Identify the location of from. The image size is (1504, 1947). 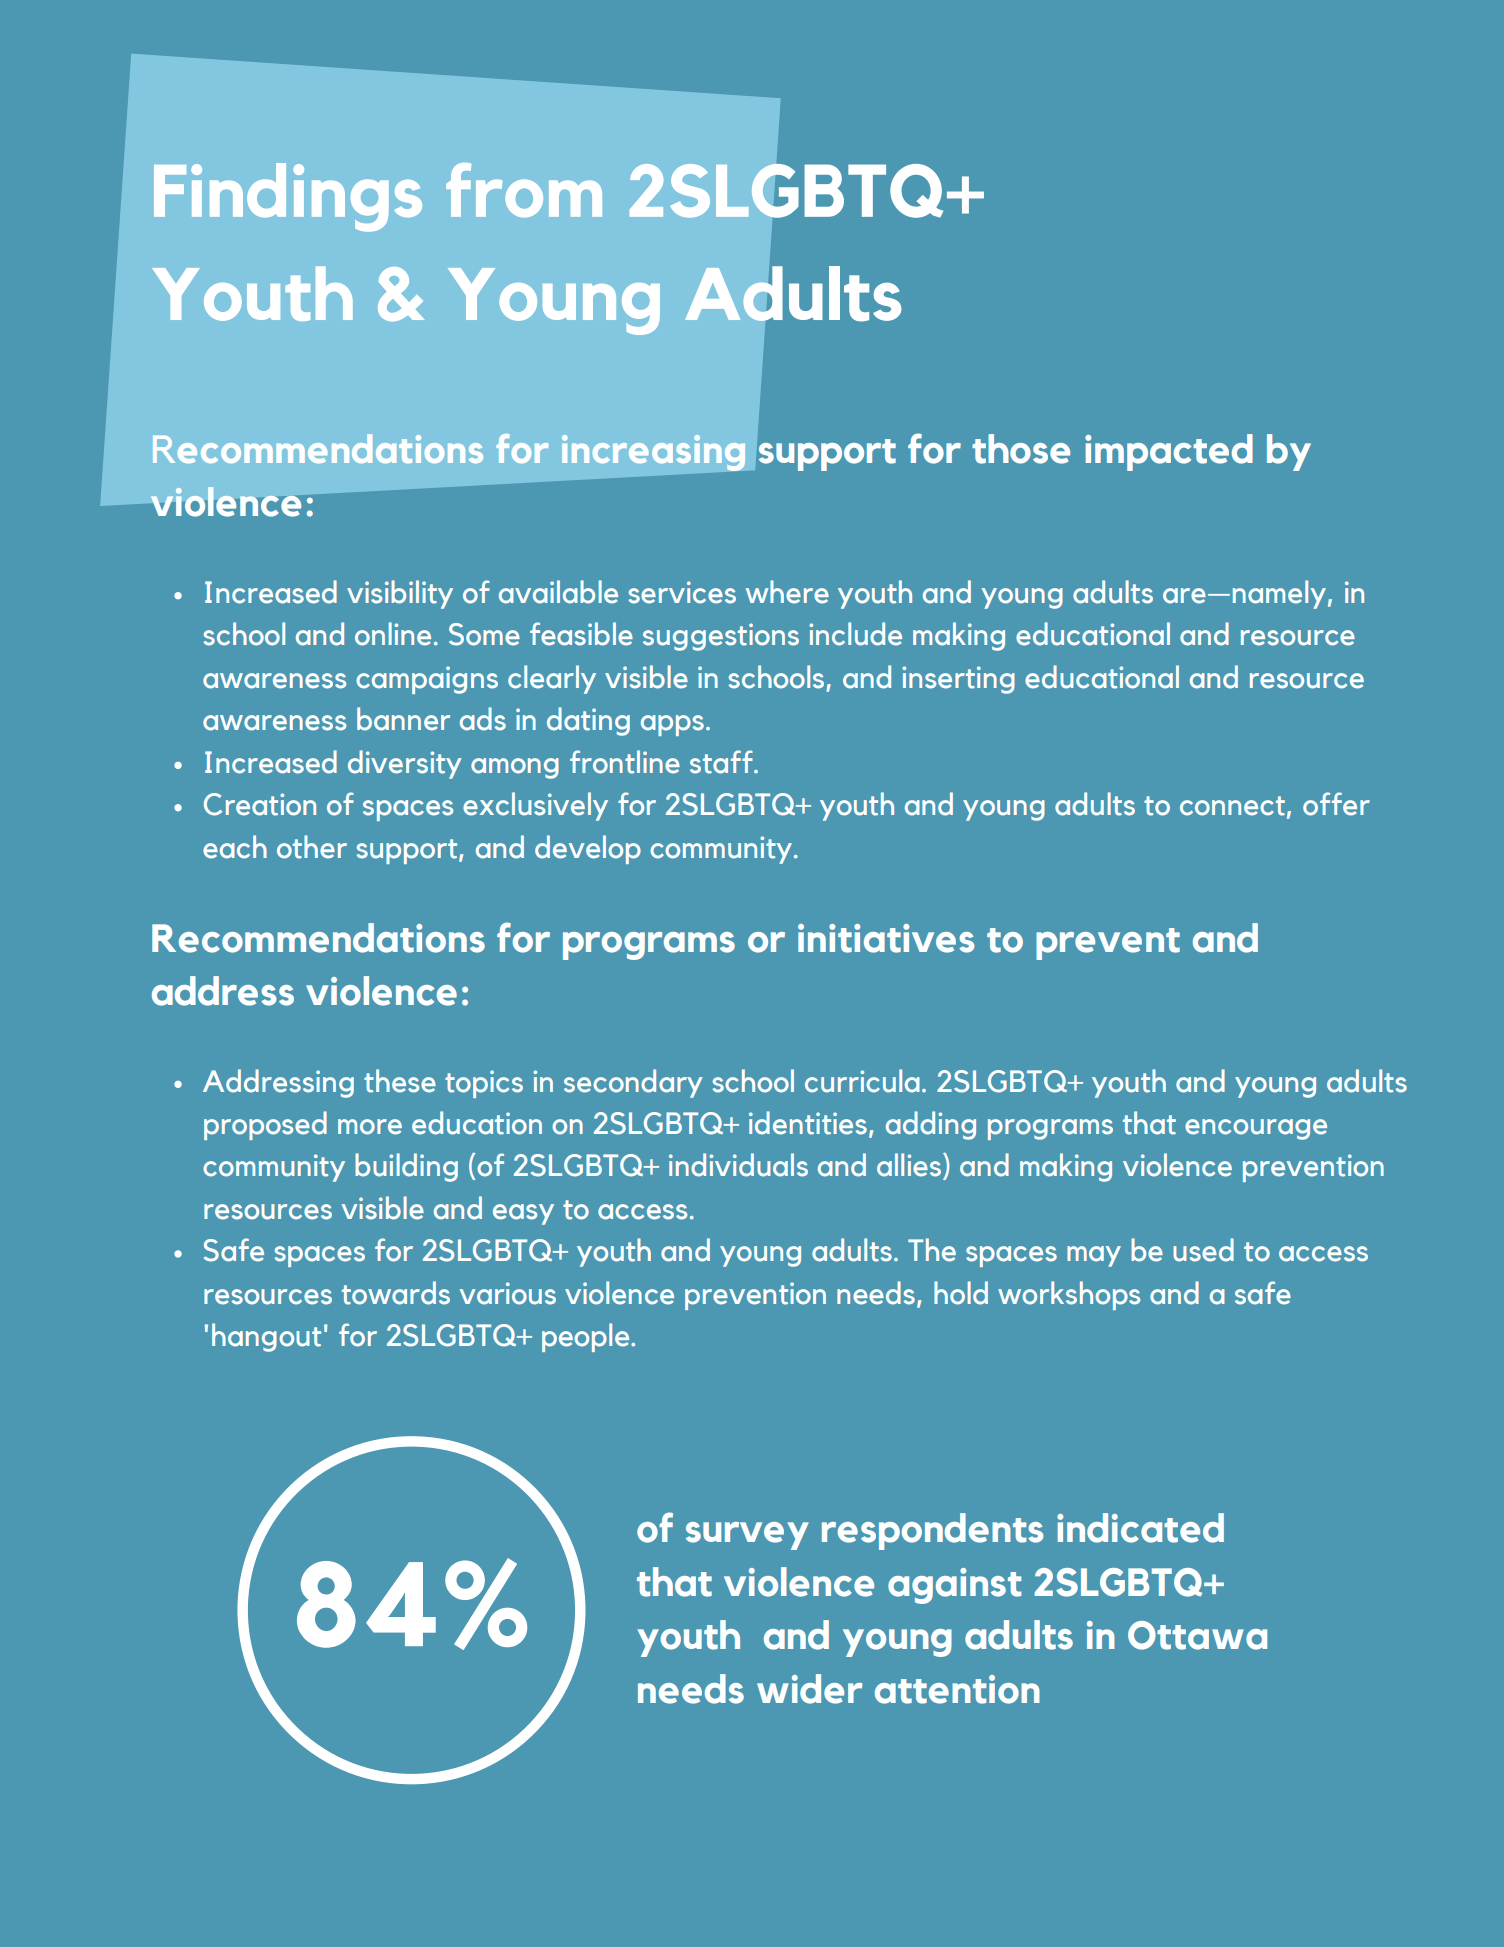
(524, 190).
